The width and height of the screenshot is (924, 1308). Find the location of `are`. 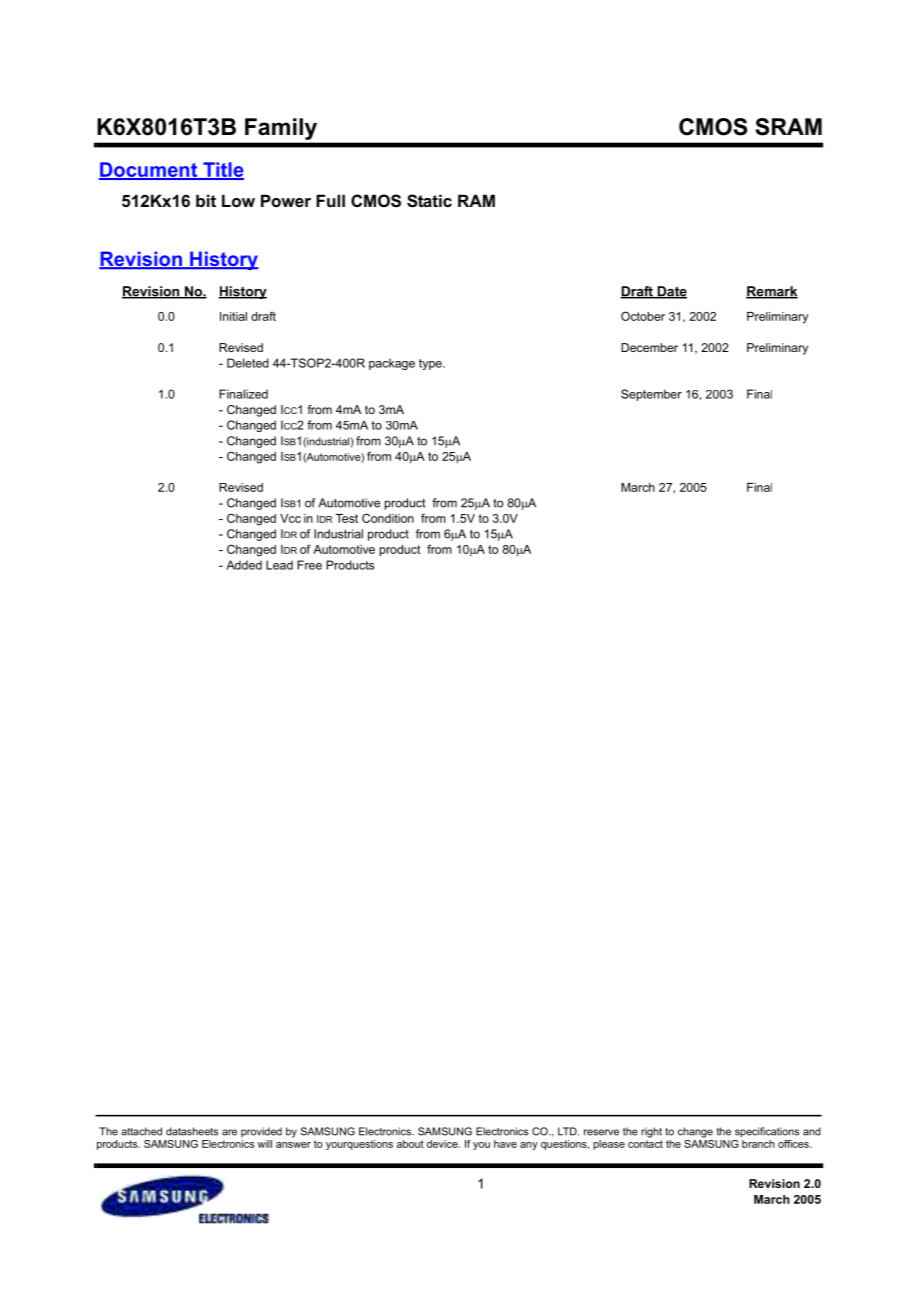

are is located at coordinates (229, 1132).
